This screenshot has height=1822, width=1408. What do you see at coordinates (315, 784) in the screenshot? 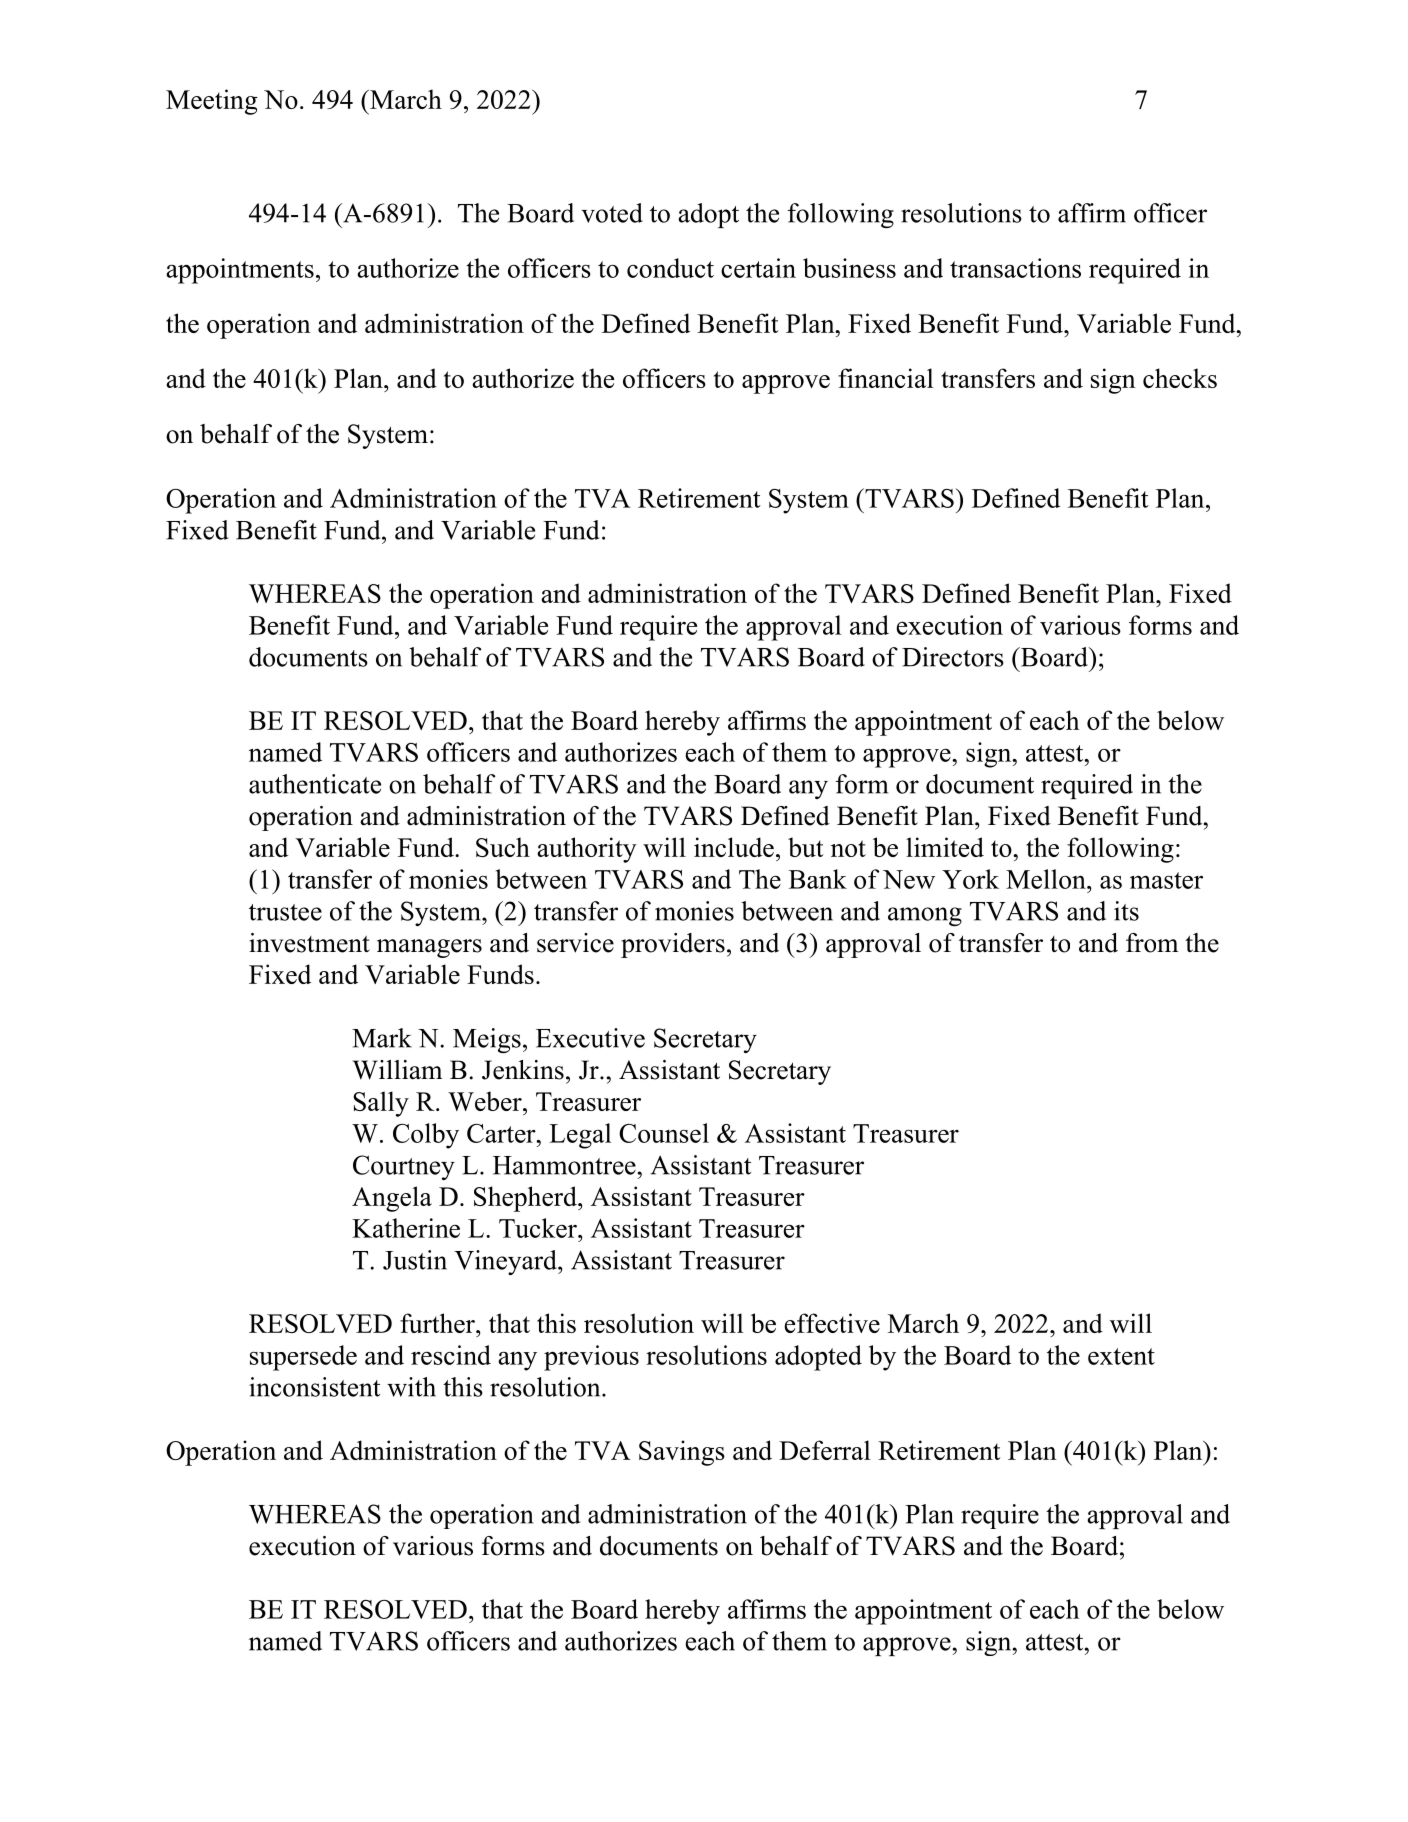
I see `authenticate` at bounding box center [315, 784].
